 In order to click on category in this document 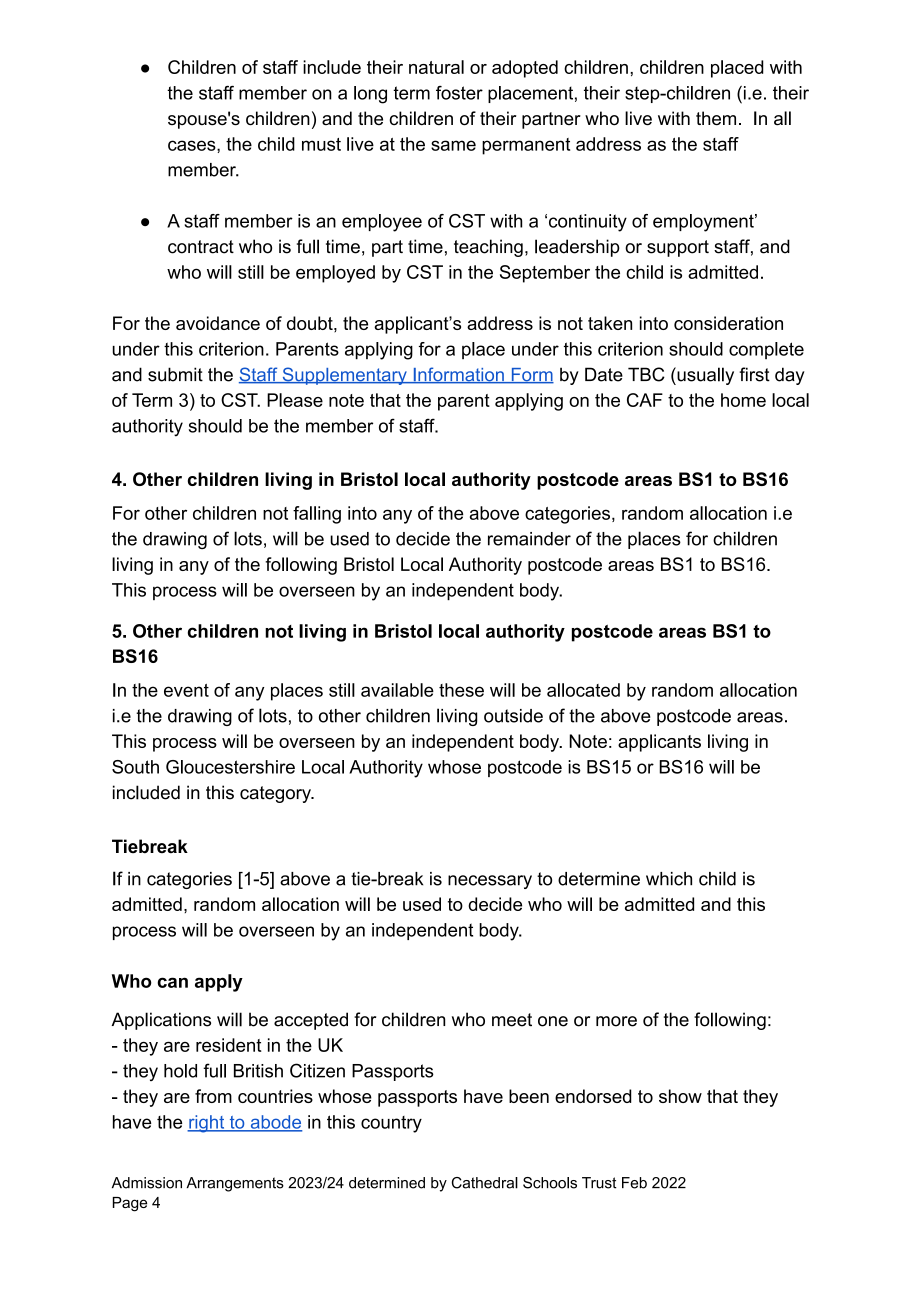, I will do `click(276, 794)`.
